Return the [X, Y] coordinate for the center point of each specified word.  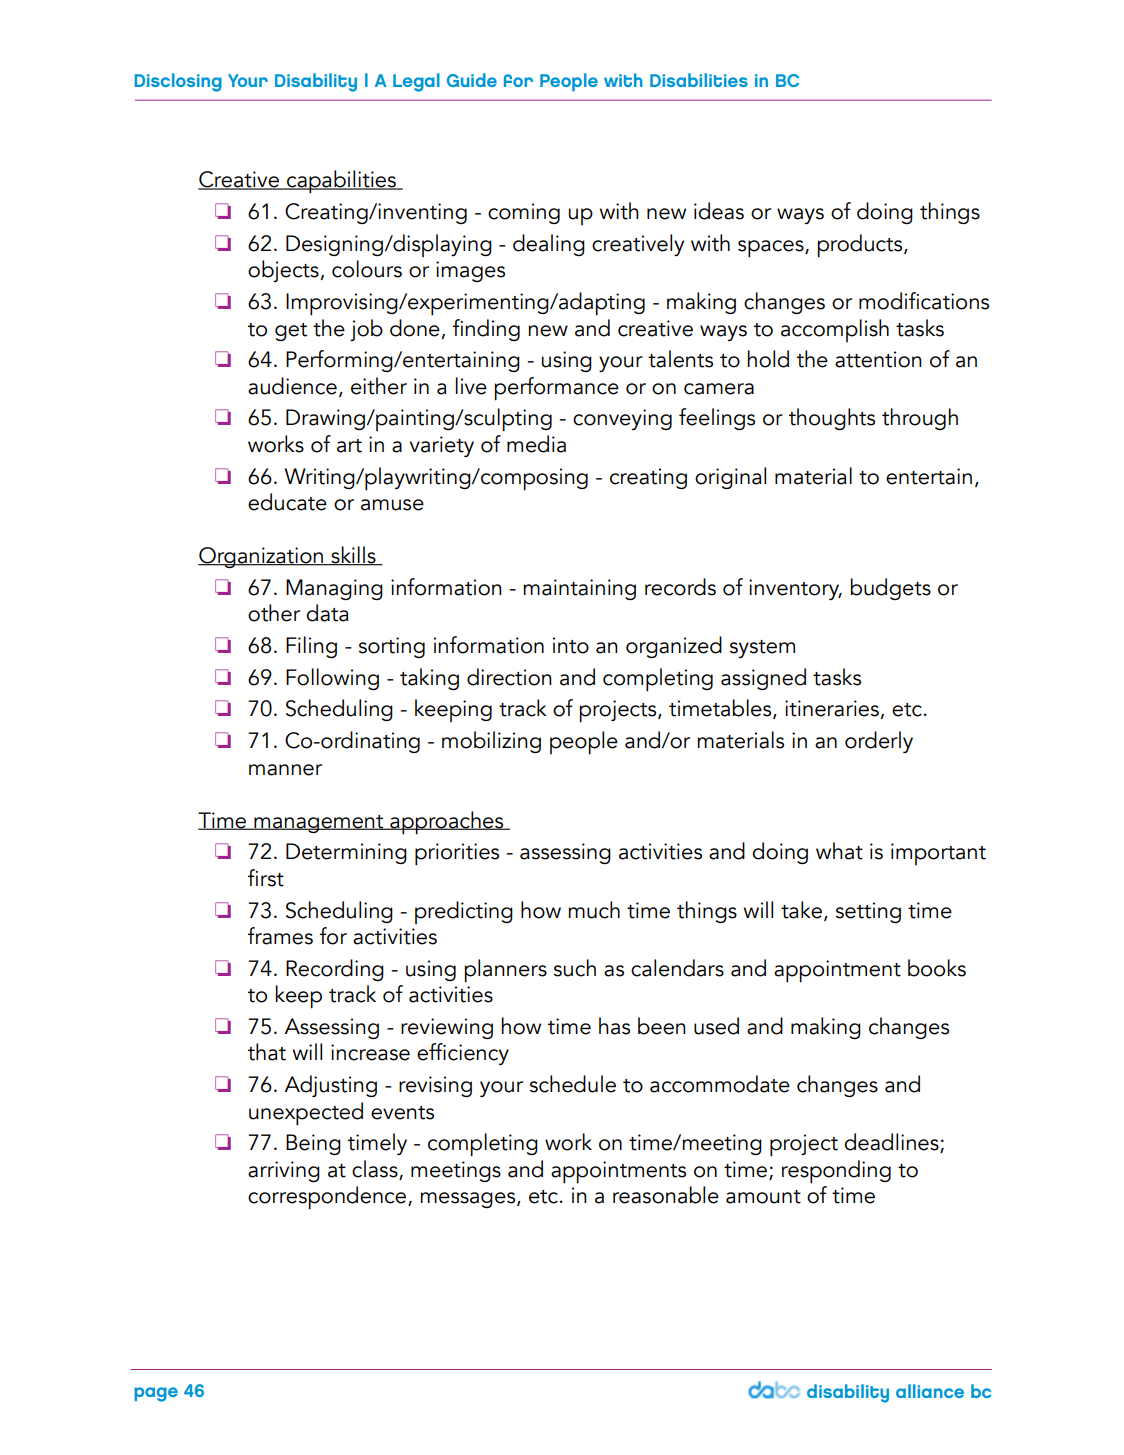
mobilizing [491, 742]
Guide [472, 80]
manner [285, 770]
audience [292, 386]
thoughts [832, 419]
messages [469, 1200]
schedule [573, 1084]
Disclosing [178, 82]
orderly [879, 742]
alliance [930, 1391]
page [156, 1394]
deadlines [892, 1143]
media [536, 444]
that [267, 1052]
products [861, 246]
